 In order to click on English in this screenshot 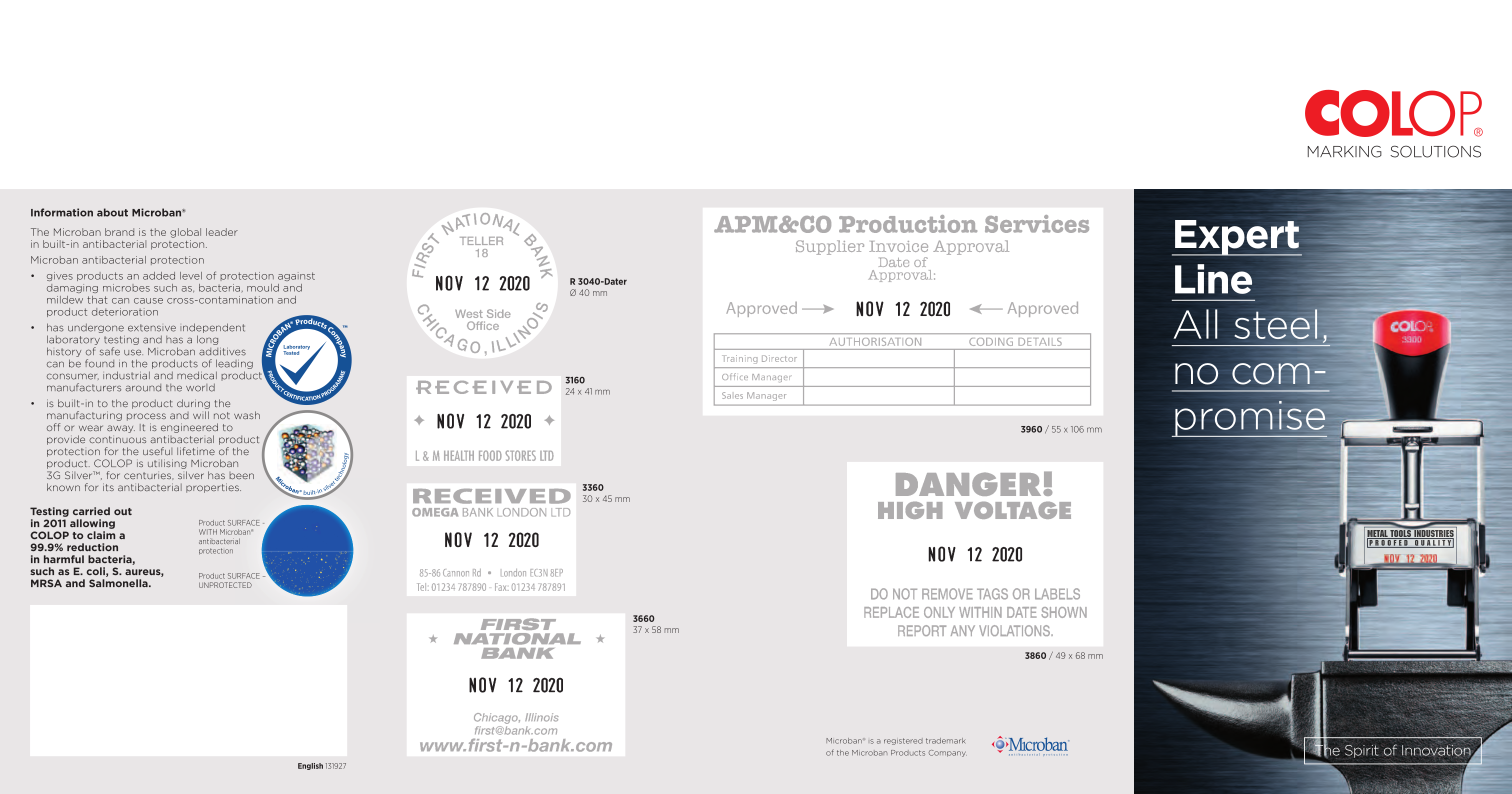, I will do `click(310, 766)`.
